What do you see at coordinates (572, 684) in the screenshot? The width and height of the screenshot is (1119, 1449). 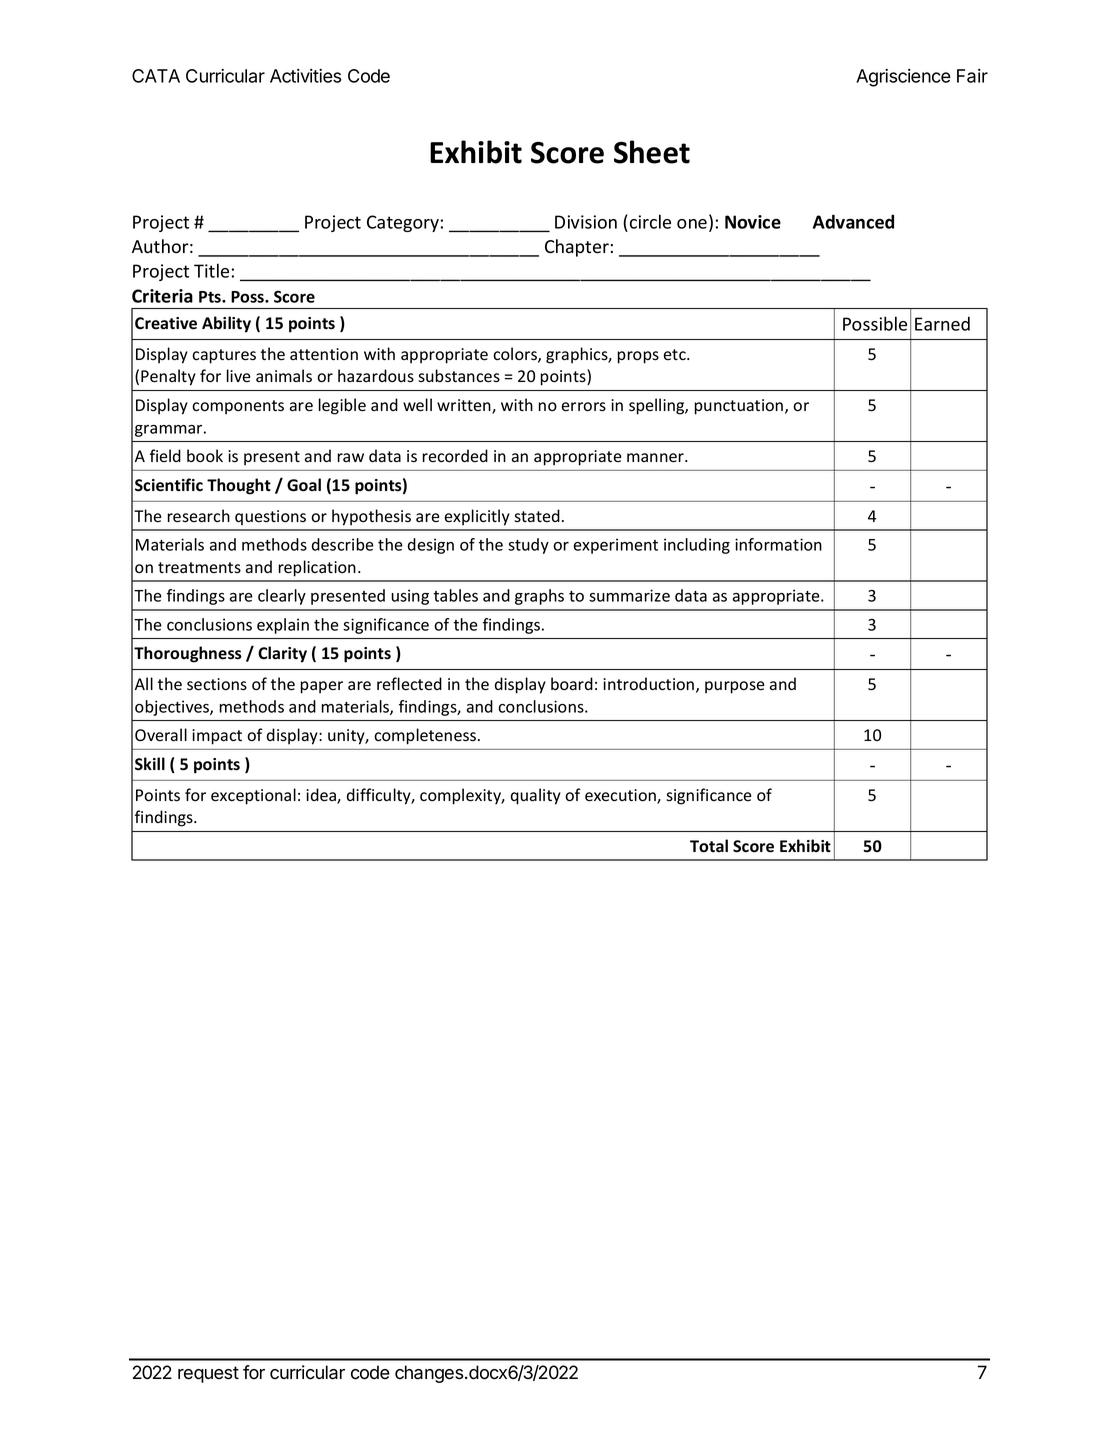 I see `board` at bounding box center [572, 684].
